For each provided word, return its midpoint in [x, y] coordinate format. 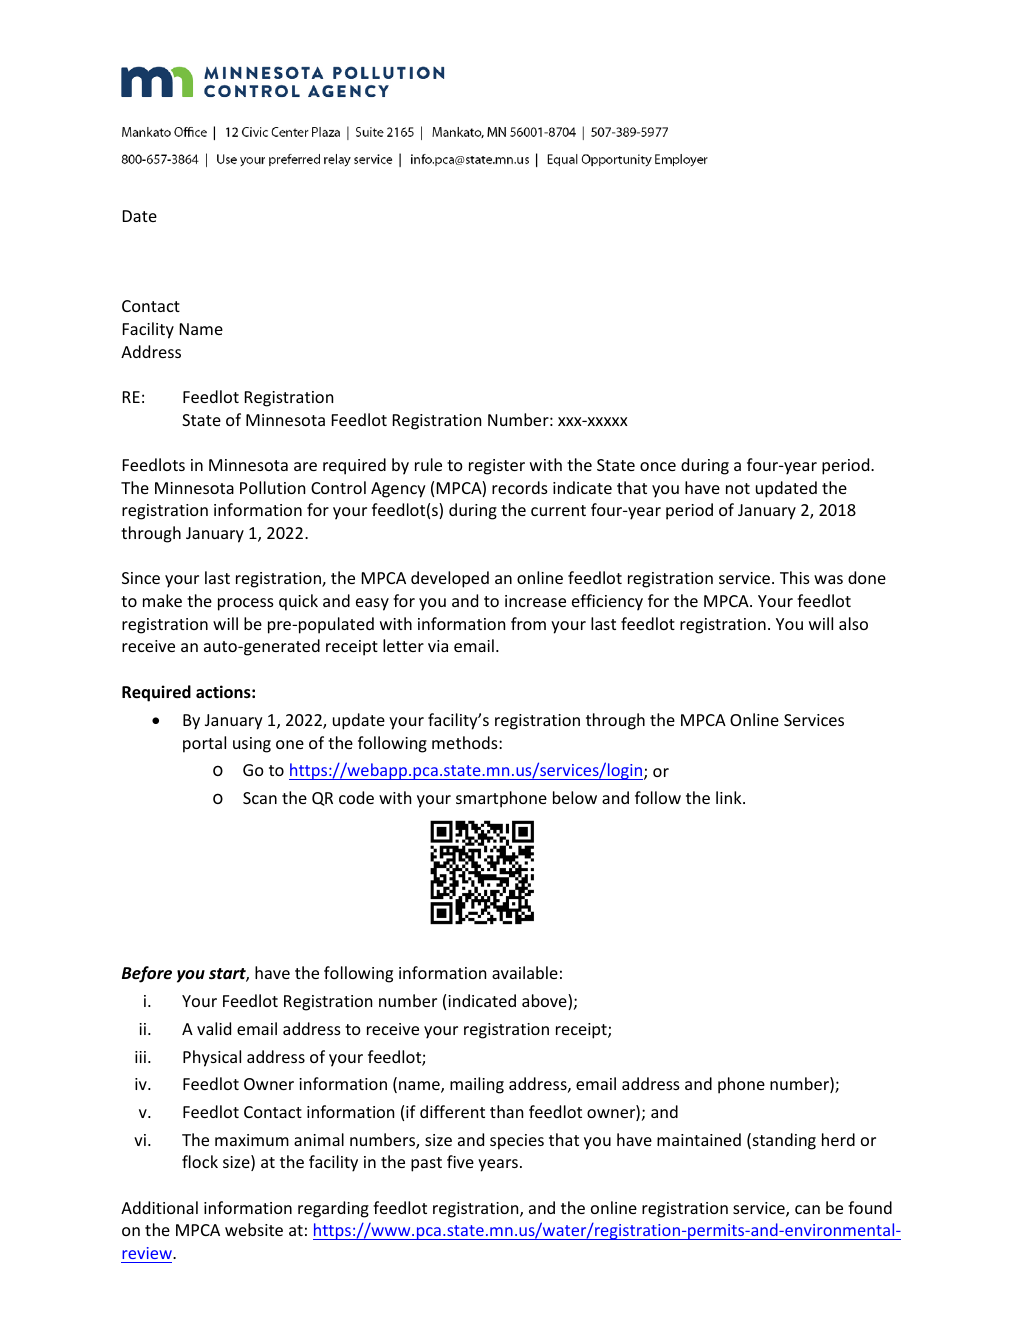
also [853, 623]
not [738, 488]
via [438, 646]
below [575, 797]
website [254, 1229]
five [460, 1161]
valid [214, 1028]
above [545, 1002]
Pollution [272, 487]
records [520, 487]
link [730, 797]
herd [838, 1139]
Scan [260, 798]
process [246, 604]
